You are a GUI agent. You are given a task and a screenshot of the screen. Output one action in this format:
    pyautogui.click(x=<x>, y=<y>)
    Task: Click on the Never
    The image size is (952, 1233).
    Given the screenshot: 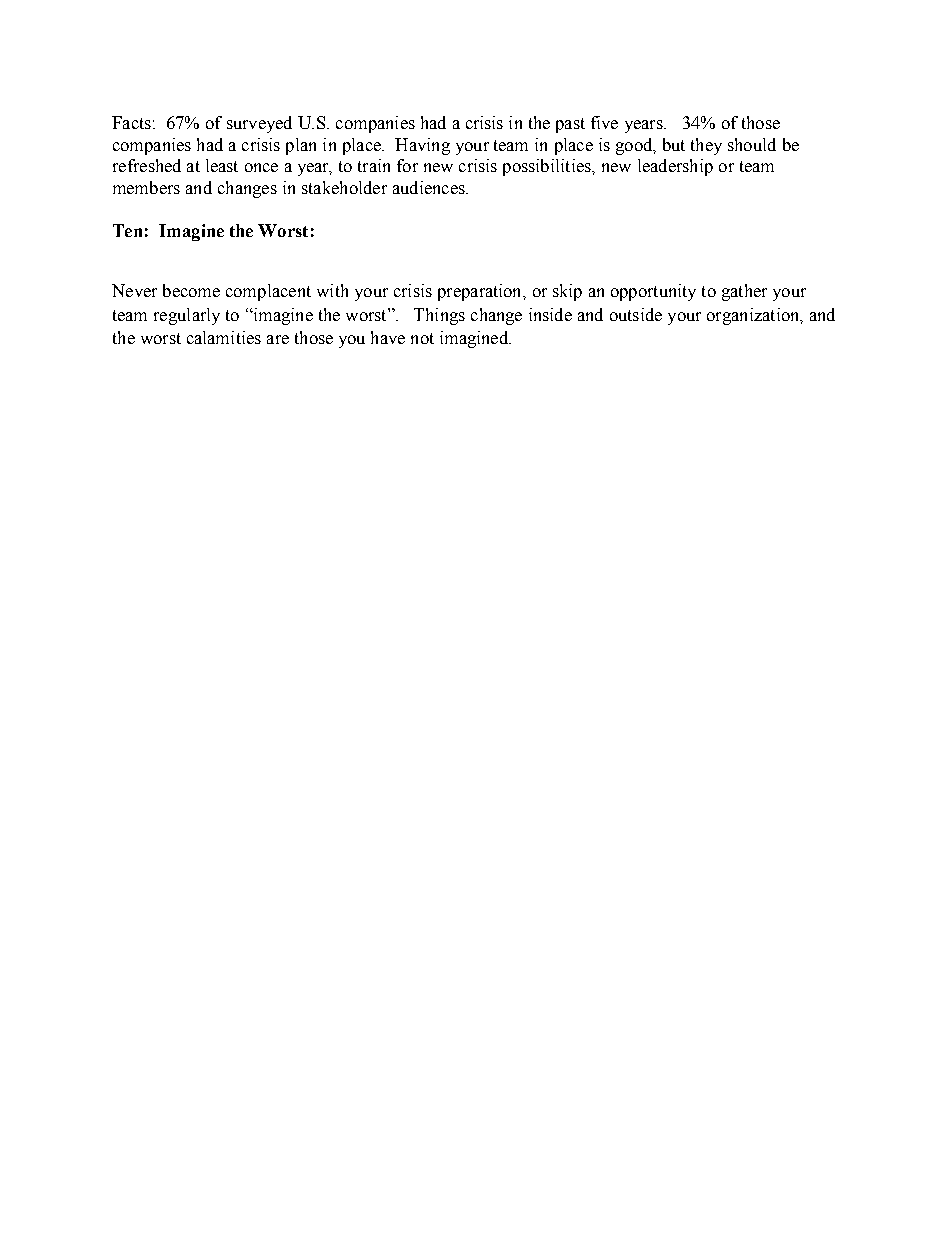 What is the action you would take?
    pyautogui.click(x=134, y=290)
